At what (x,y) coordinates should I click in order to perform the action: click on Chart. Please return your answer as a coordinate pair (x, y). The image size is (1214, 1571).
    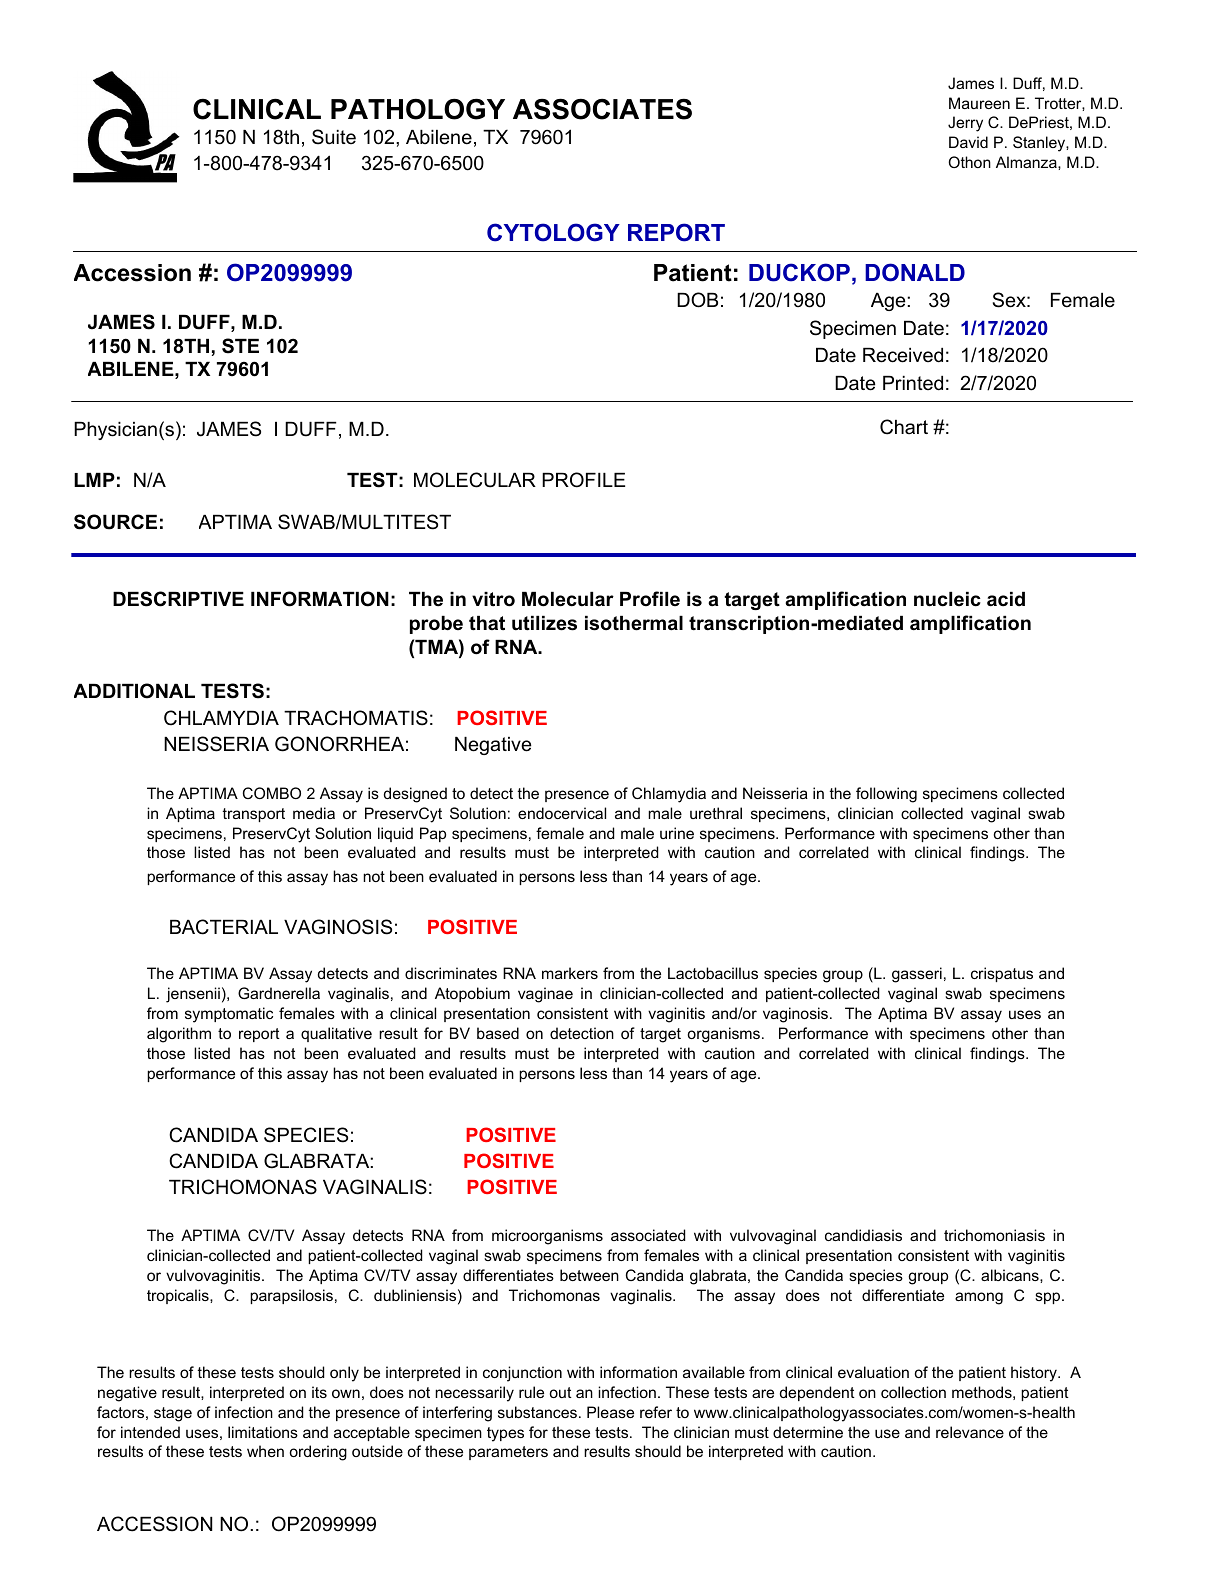
    Looking at the image, I should click on (904, 427).
